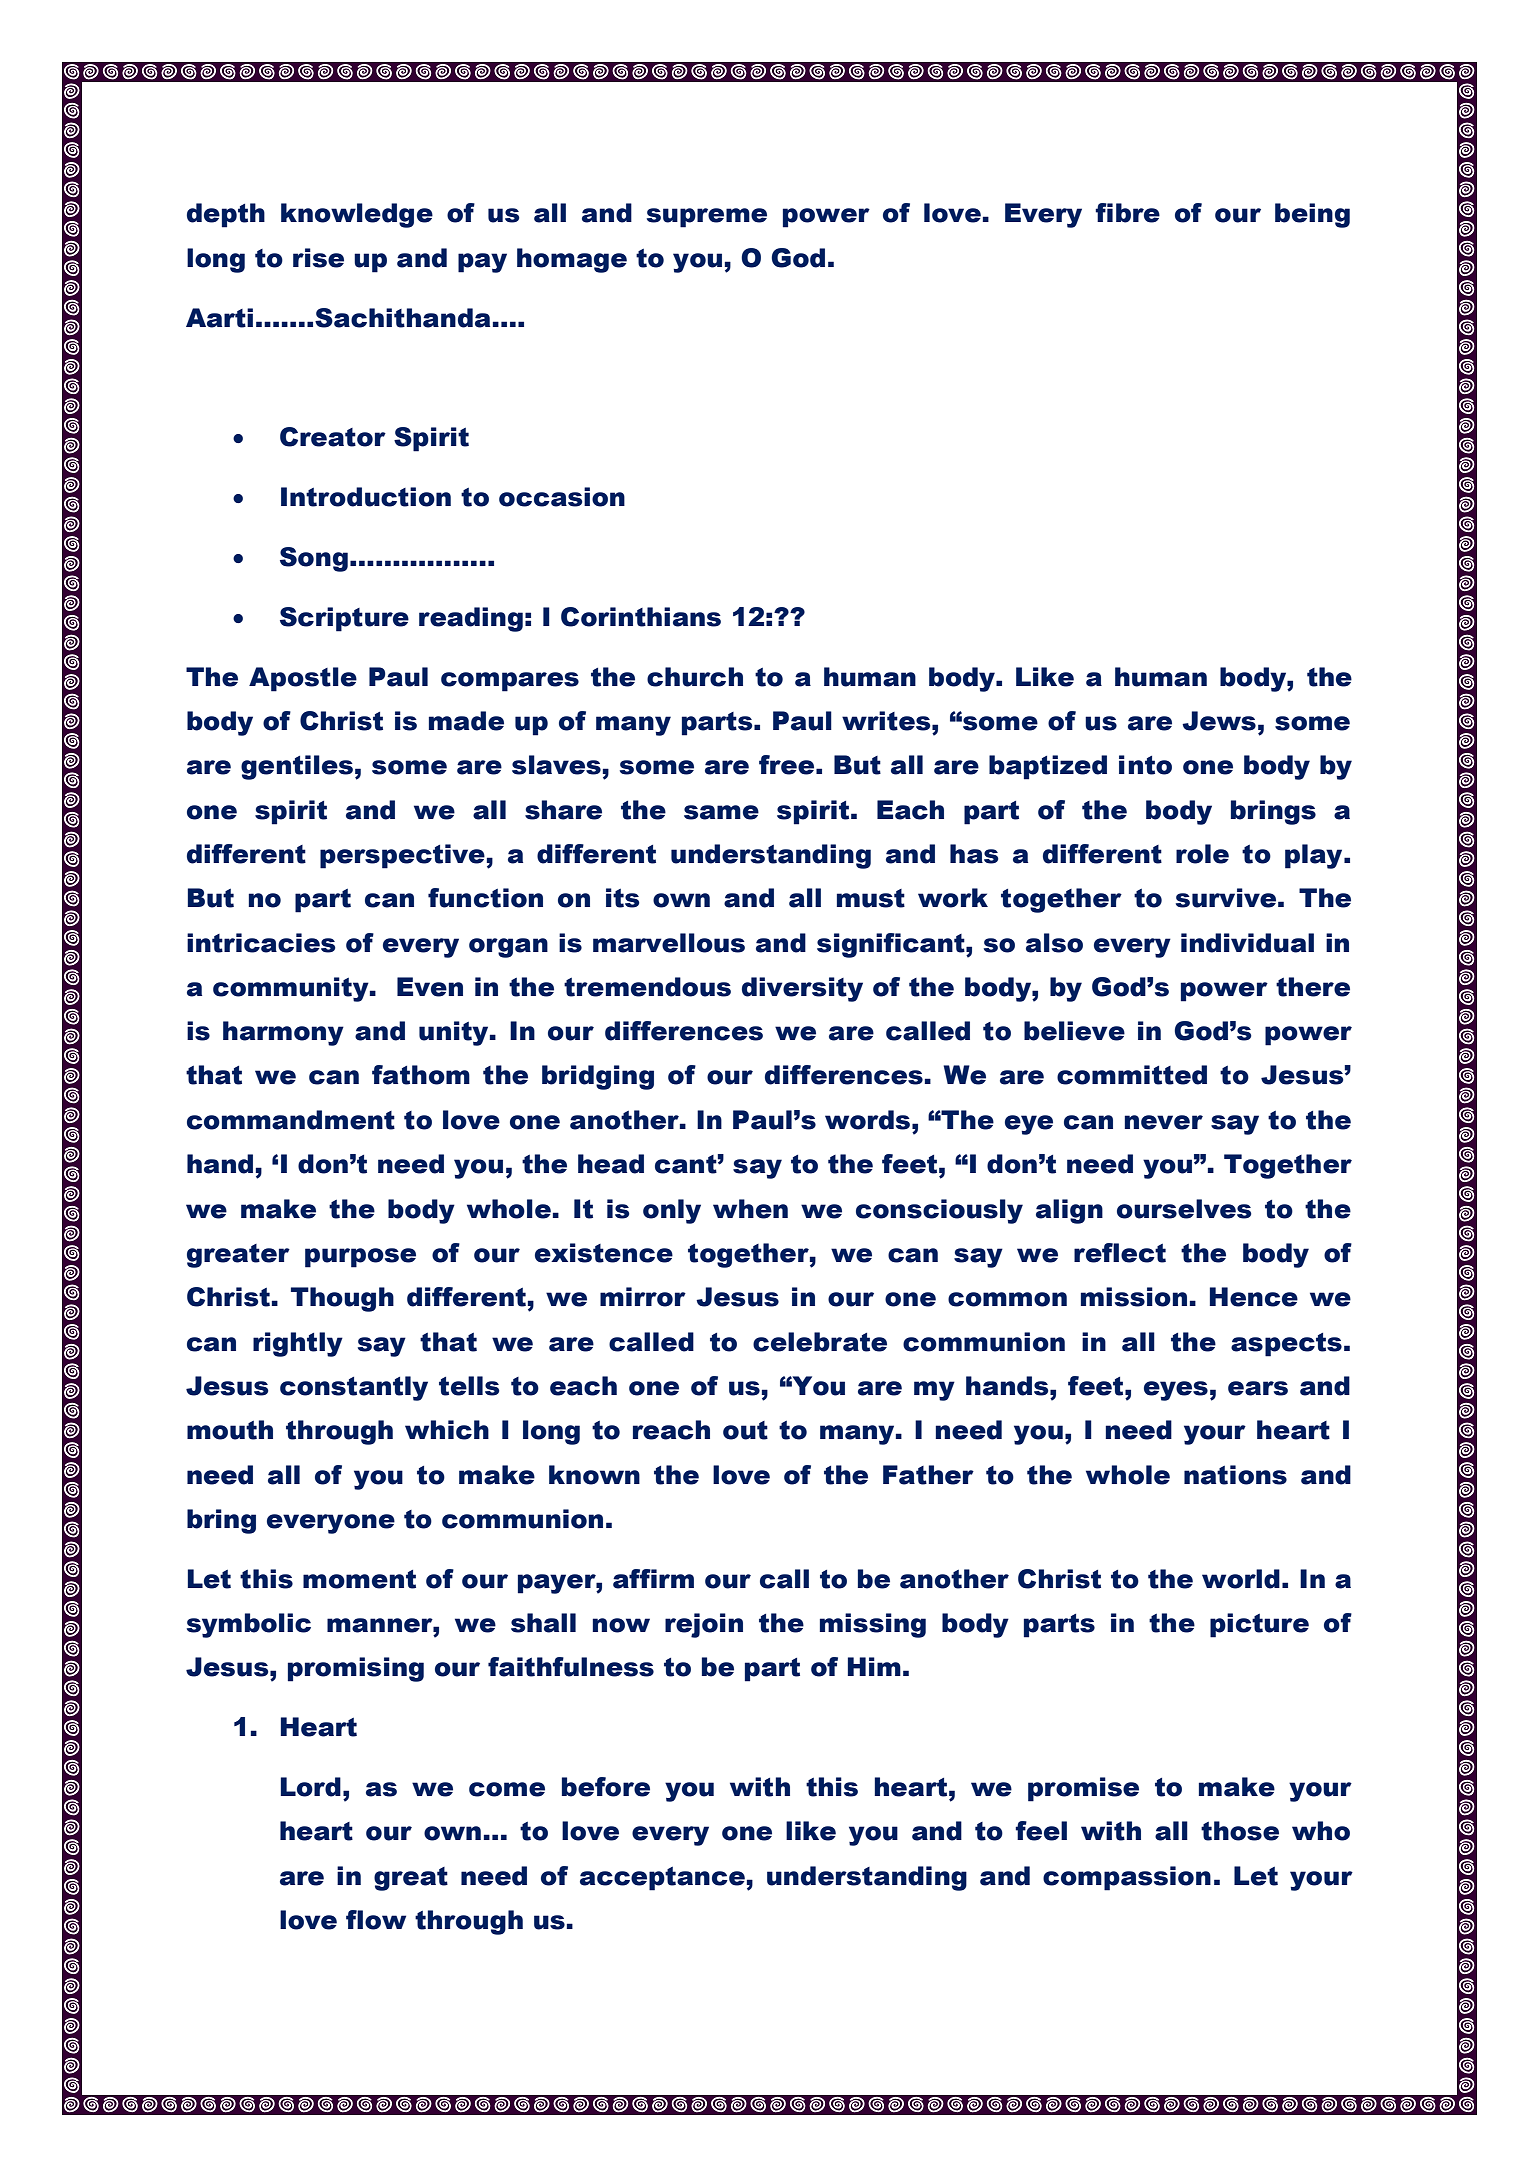 This document has width=1538, height=2176. What do you see at coordinates (318, 258) in the document?
I see `rise` at bounding box center [318, 258].
